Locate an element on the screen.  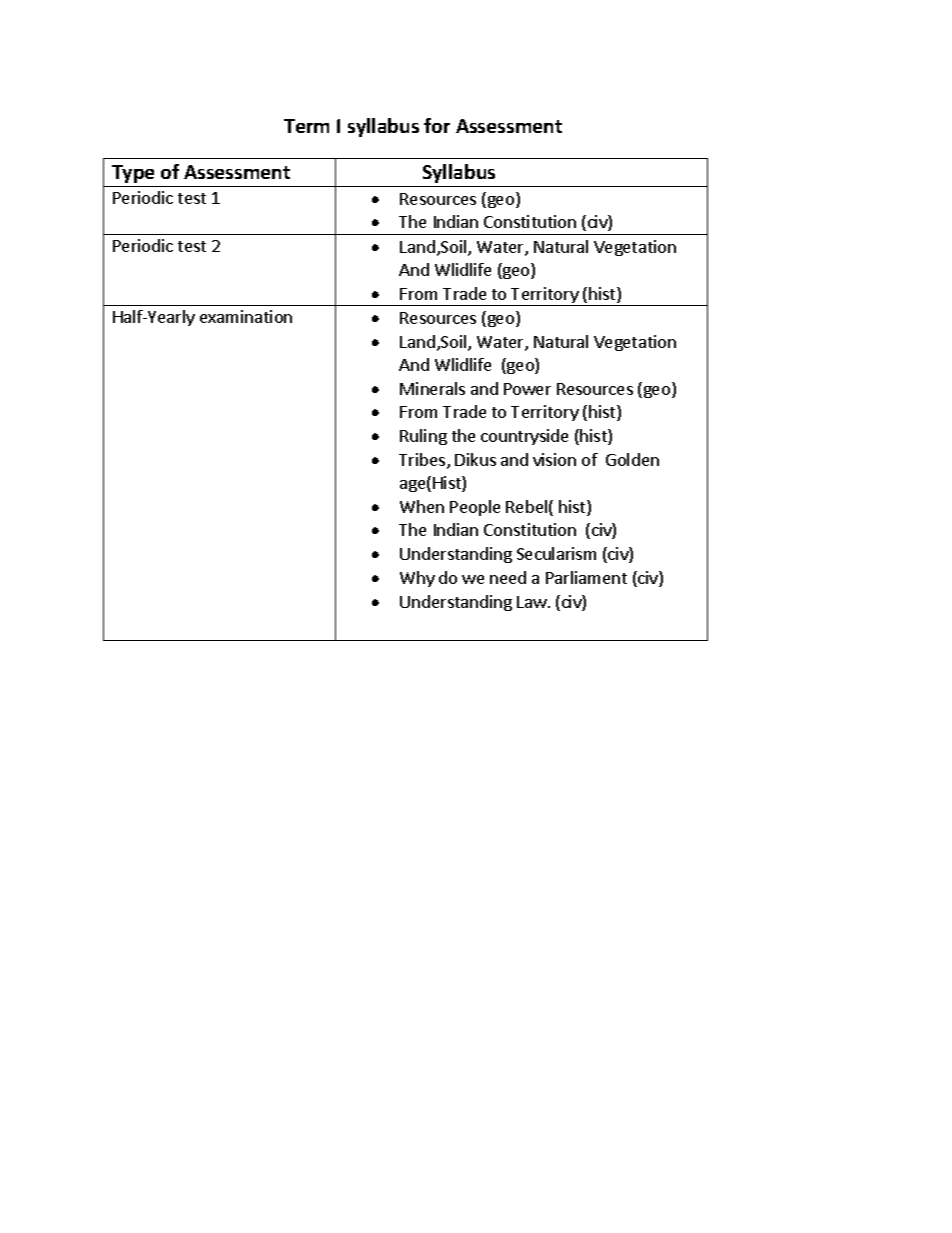
Why is located at coordinates (417, 579).
